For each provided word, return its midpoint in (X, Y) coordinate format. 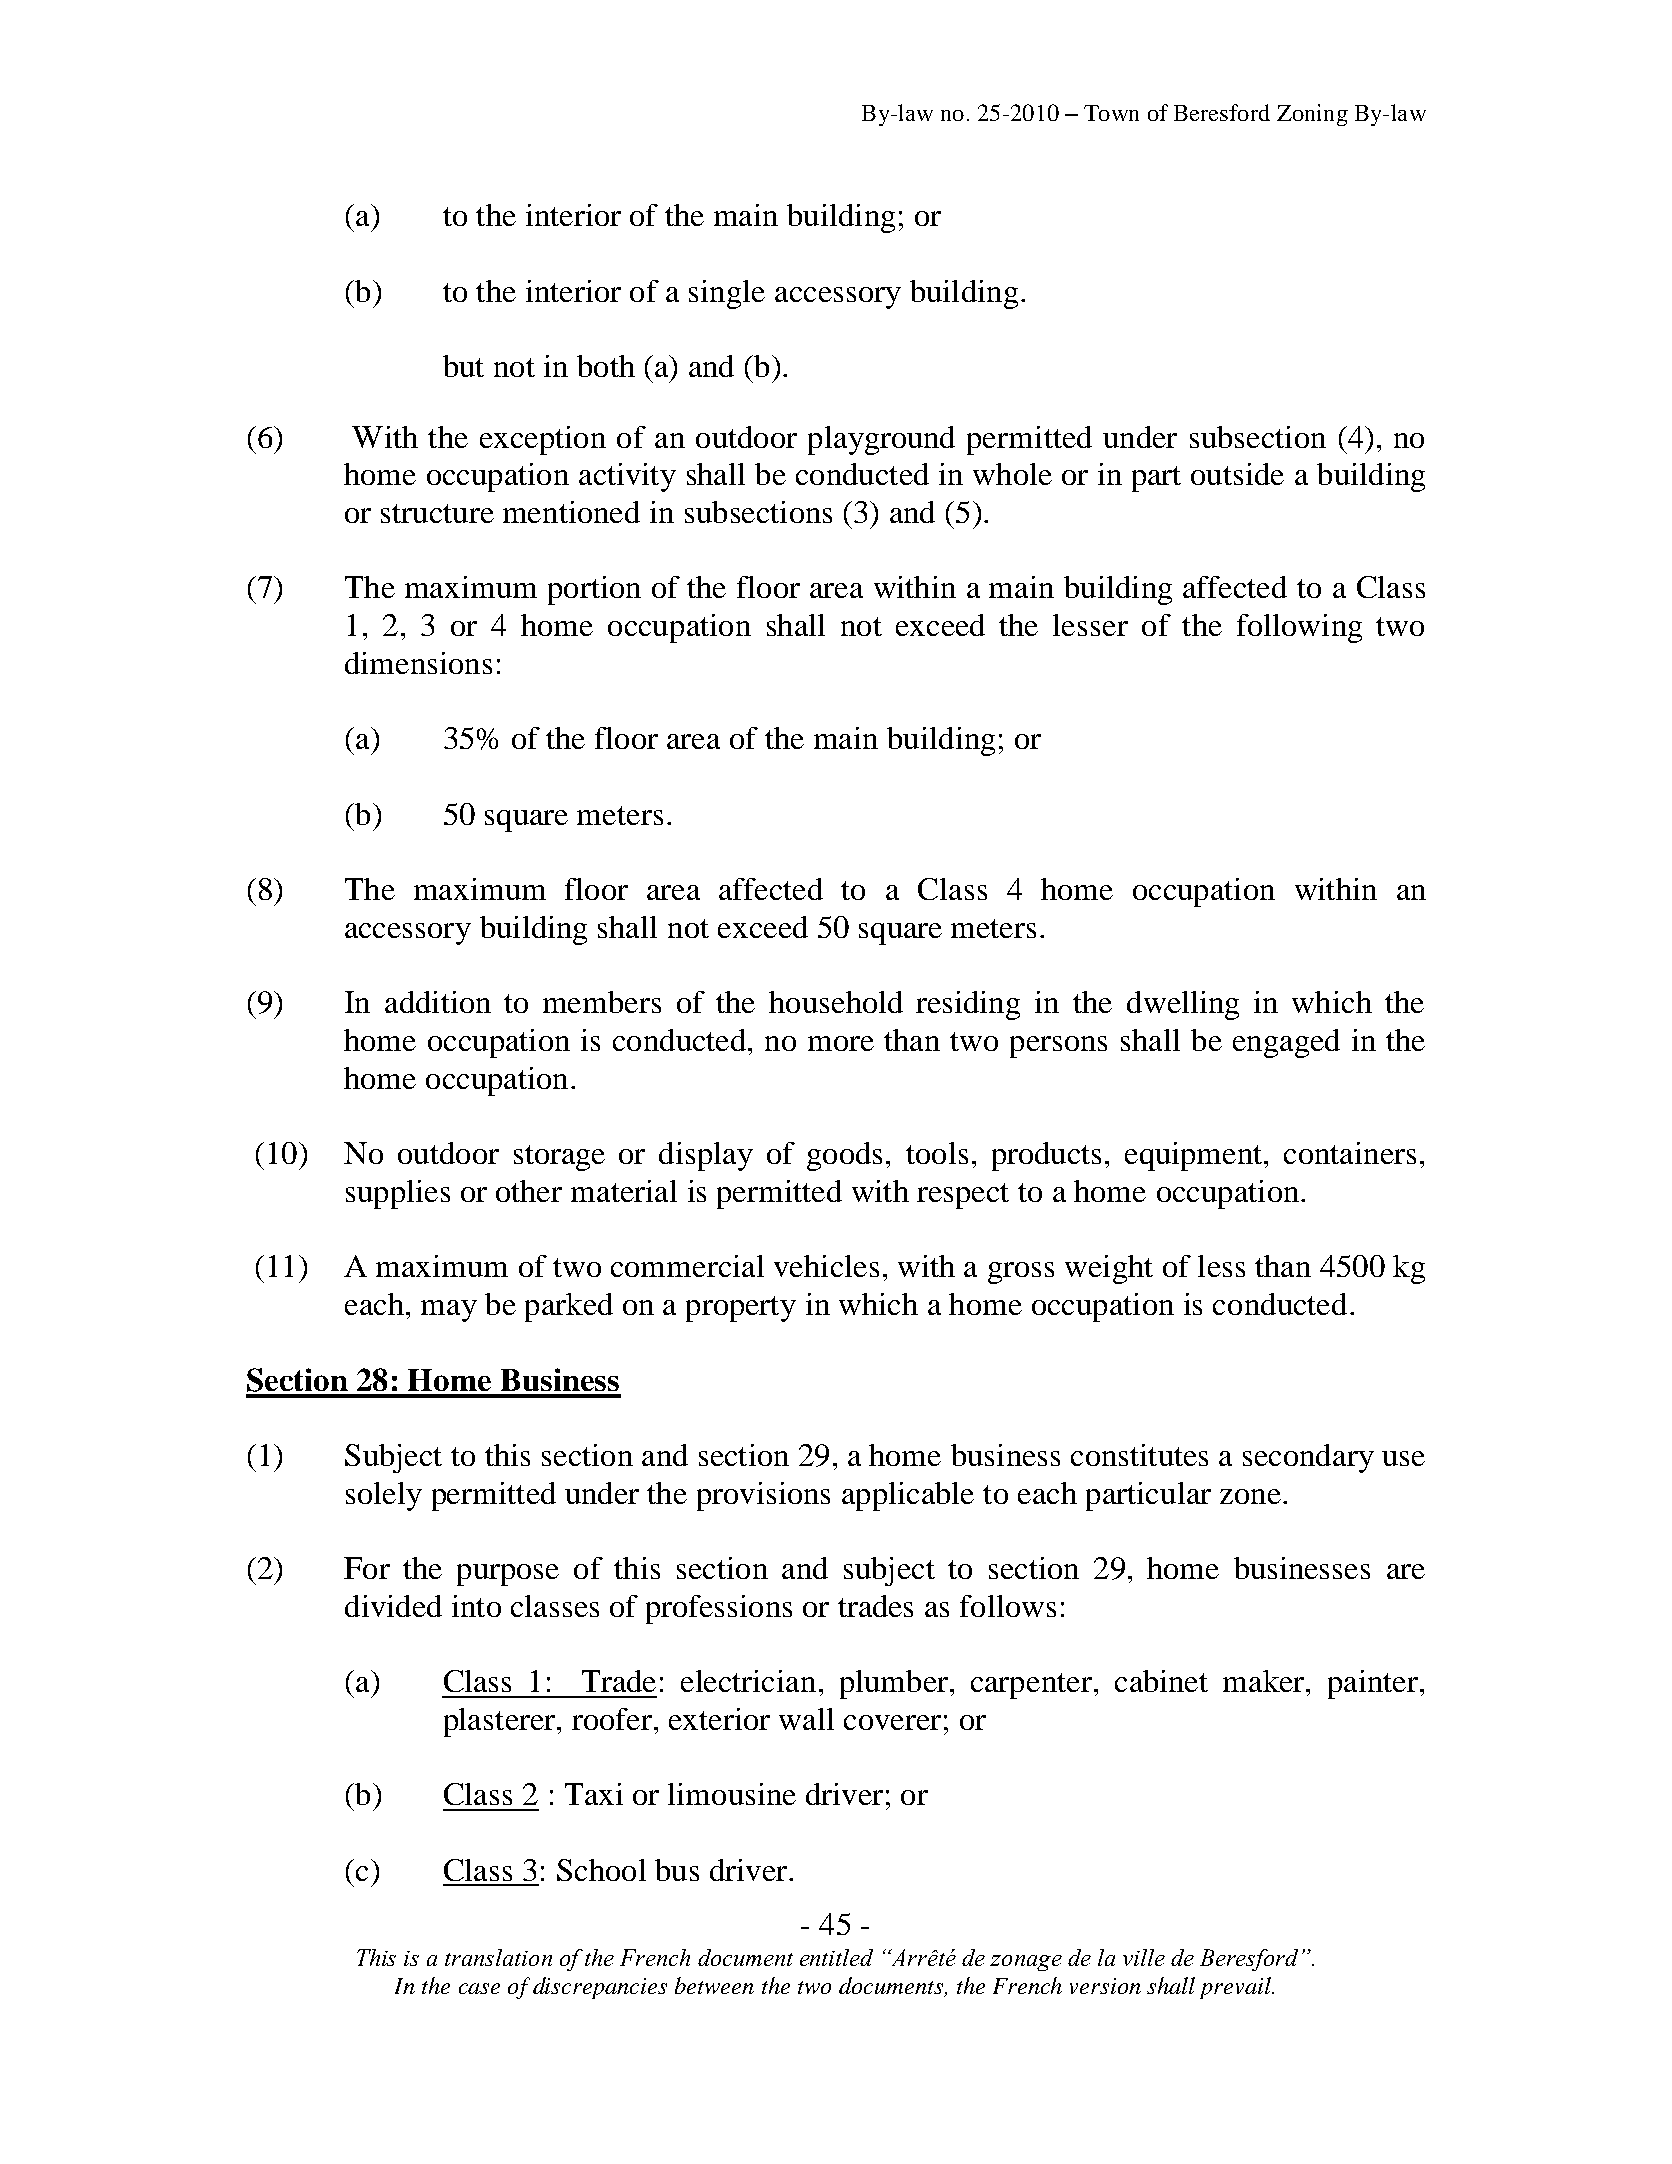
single (727, 294)
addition (438, 1002)
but (463, 366)
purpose (508, 1575)
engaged (1286, 1043)
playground (881, 440)
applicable (908, 1496)
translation (498, 1957)
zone (1250, 1496)
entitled (836, 1957)
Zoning (1312, 115)
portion (594, 590)
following (1299, 628)
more (841, 1043)
